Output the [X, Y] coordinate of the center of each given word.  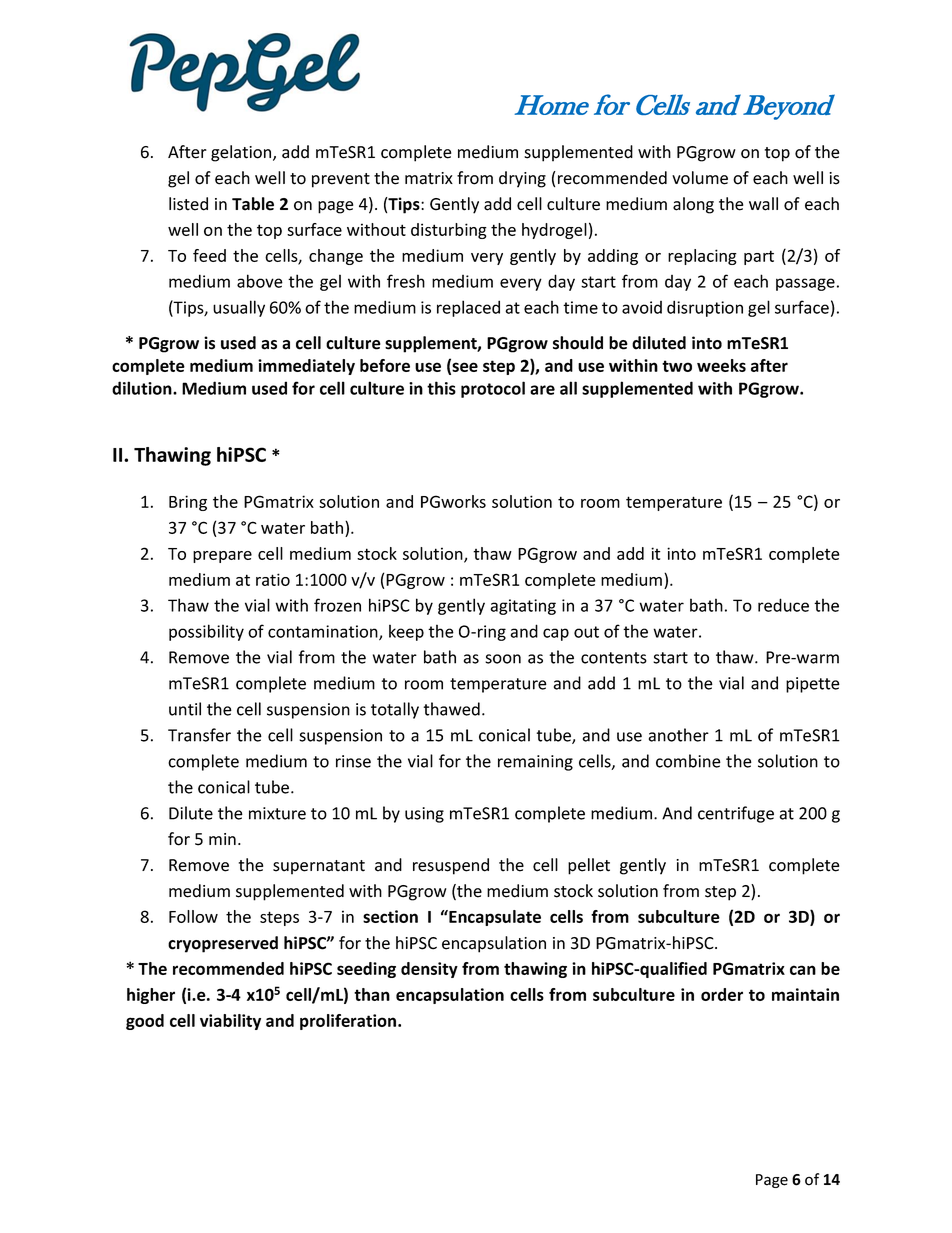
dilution [143, 388]
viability [230, 1022]
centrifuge [736, 814]
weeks [721, 365]
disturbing [449, 231]
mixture [277, 813]
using [424, 815]
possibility [206, 632]
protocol [493, 389]
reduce [783, 605]
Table [253, 204]
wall [763, 204]
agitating [523, 607]
